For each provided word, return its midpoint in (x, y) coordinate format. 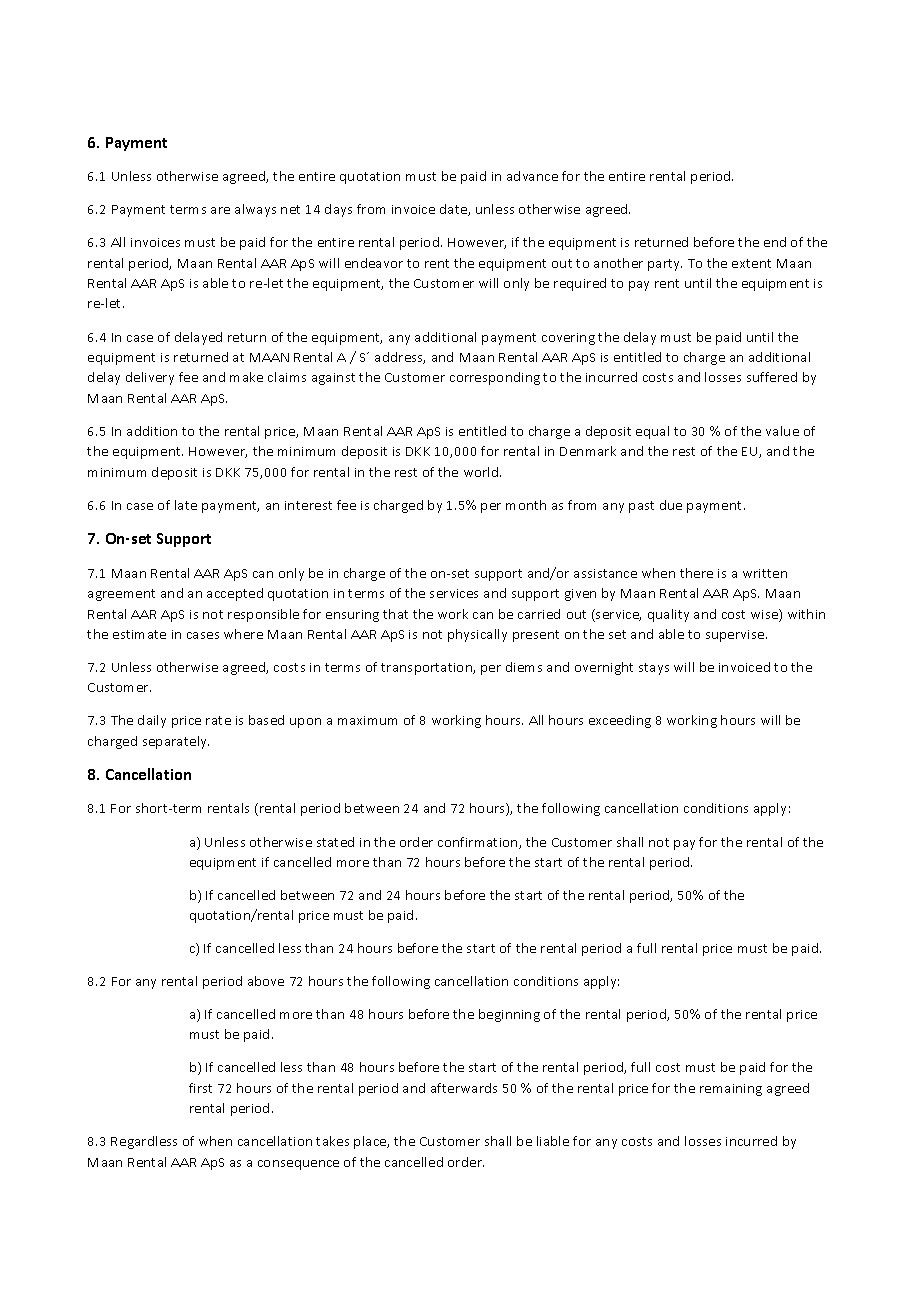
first (200, 1088)
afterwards (464, 1088)
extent (751, 263)
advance (532, 176)
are (220, 210)
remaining (731, 1090)
